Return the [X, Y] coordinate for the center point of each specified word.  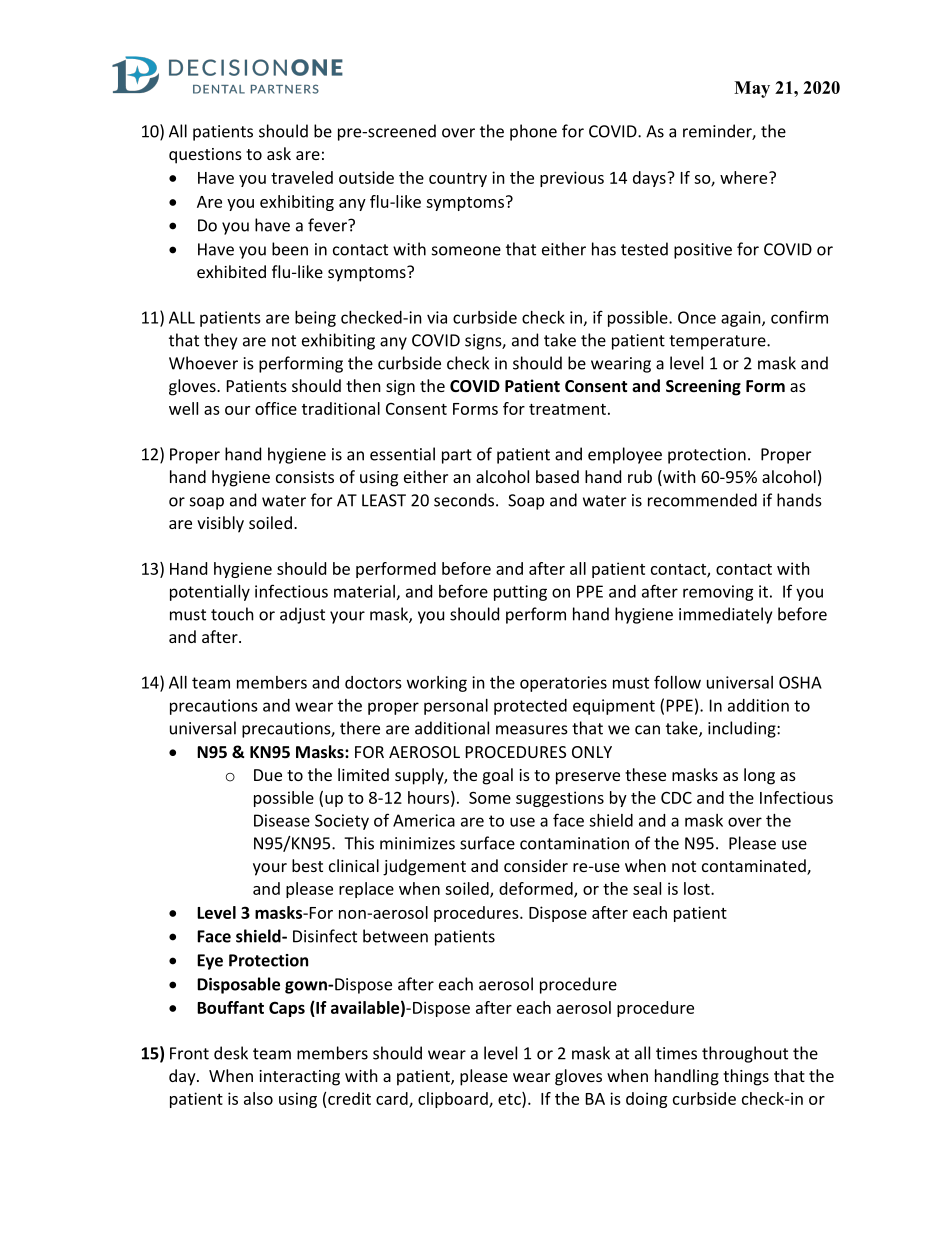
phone [533, 132]
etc [510, 1099]
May [752, 89]
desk [231, 1053]
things [746, 1077]
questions [205, 156]
